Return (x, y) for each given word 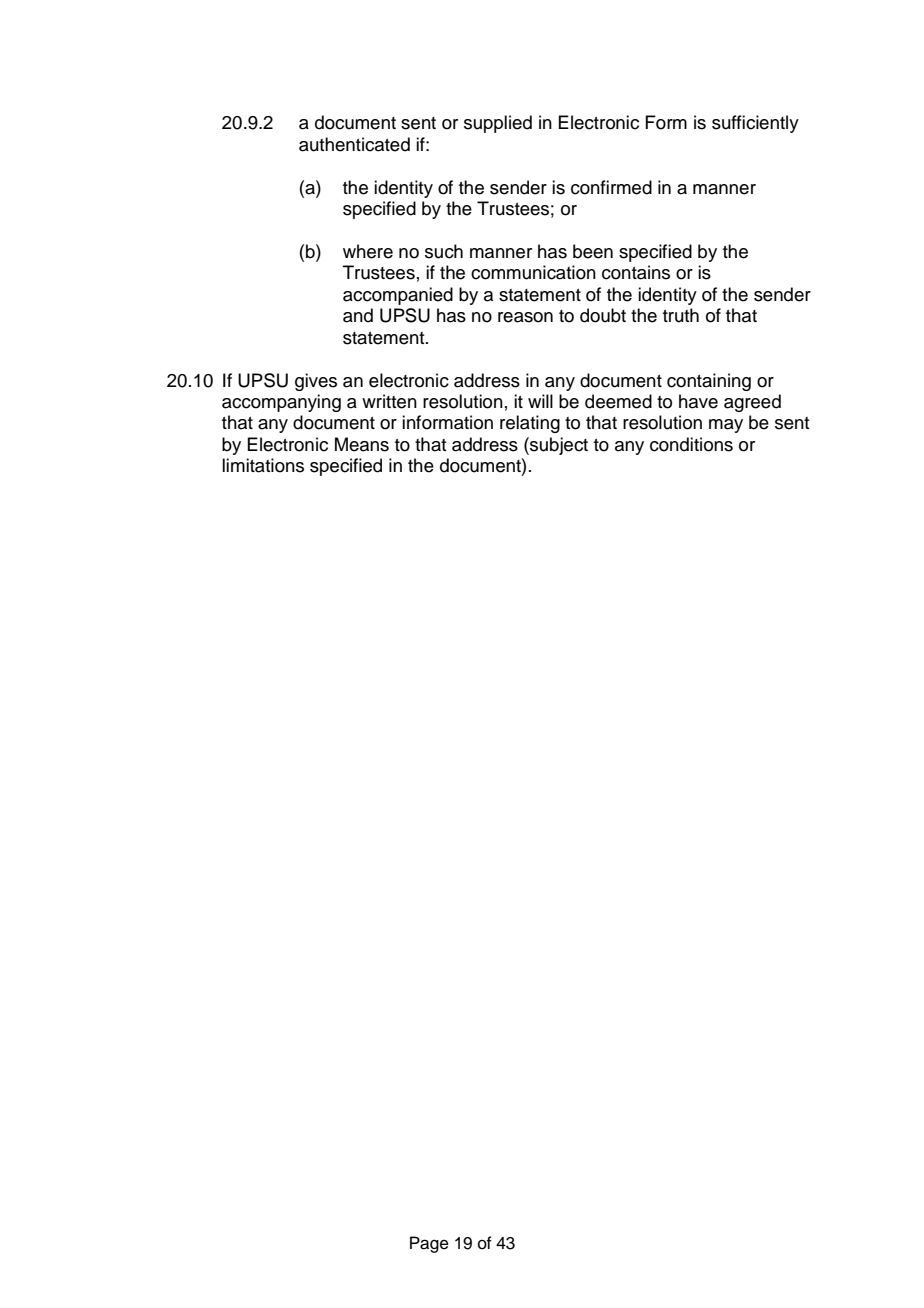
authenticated (354, 144)
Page (429, 1244)
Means (362, 444)
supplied (498, 124)
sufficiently (755, 124)
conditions (691, 444)
